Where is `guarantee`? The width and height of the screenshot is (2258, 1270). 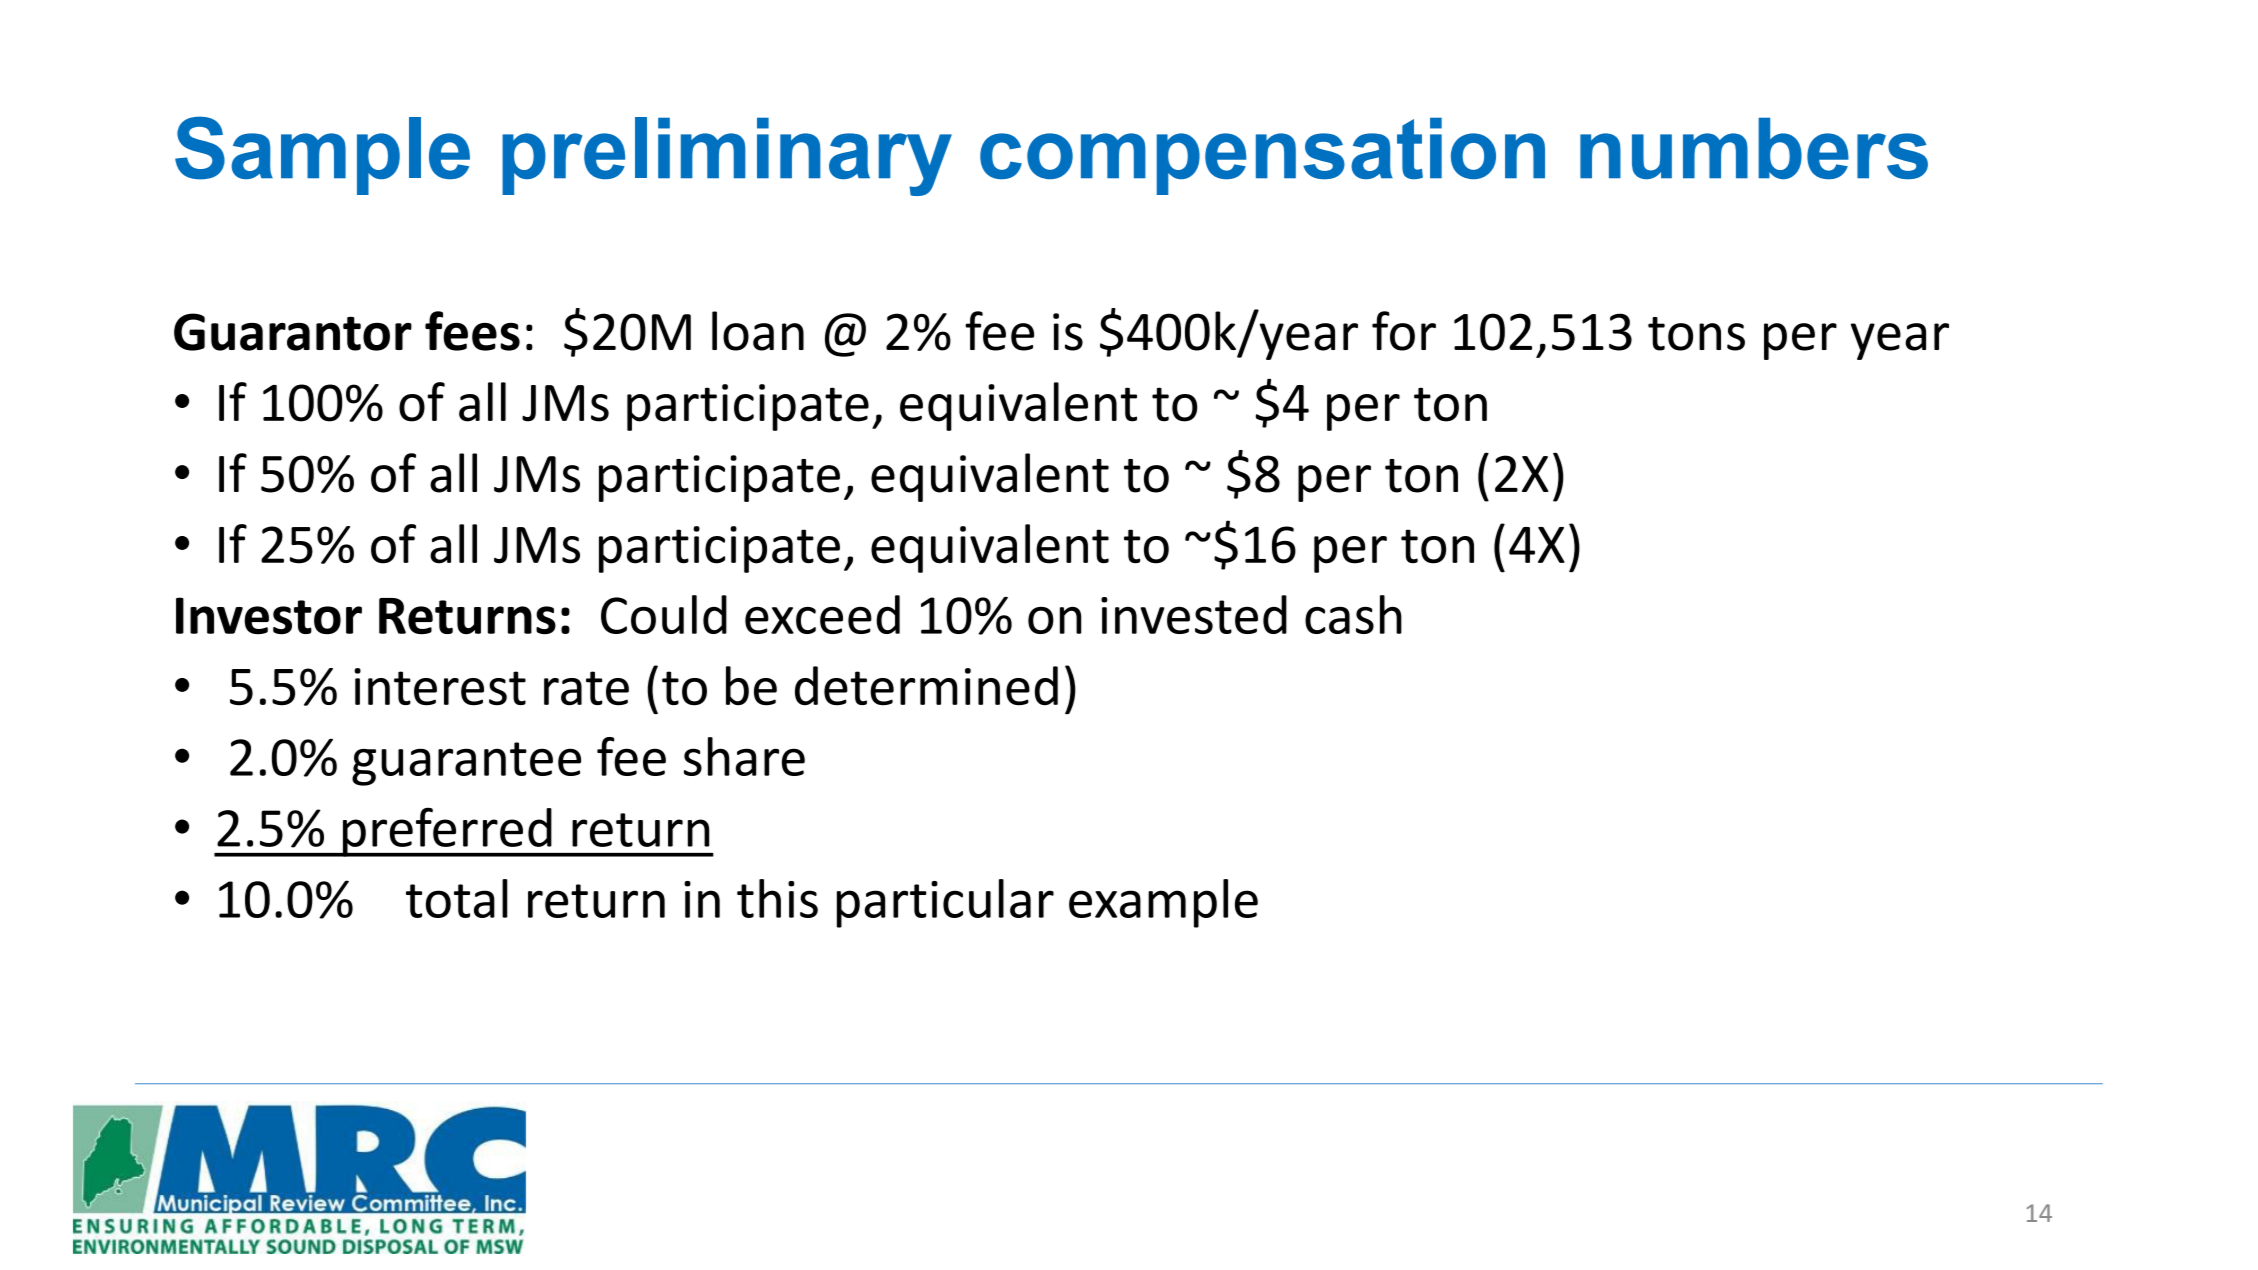
guarantee is located at coordinates (466, 764).
